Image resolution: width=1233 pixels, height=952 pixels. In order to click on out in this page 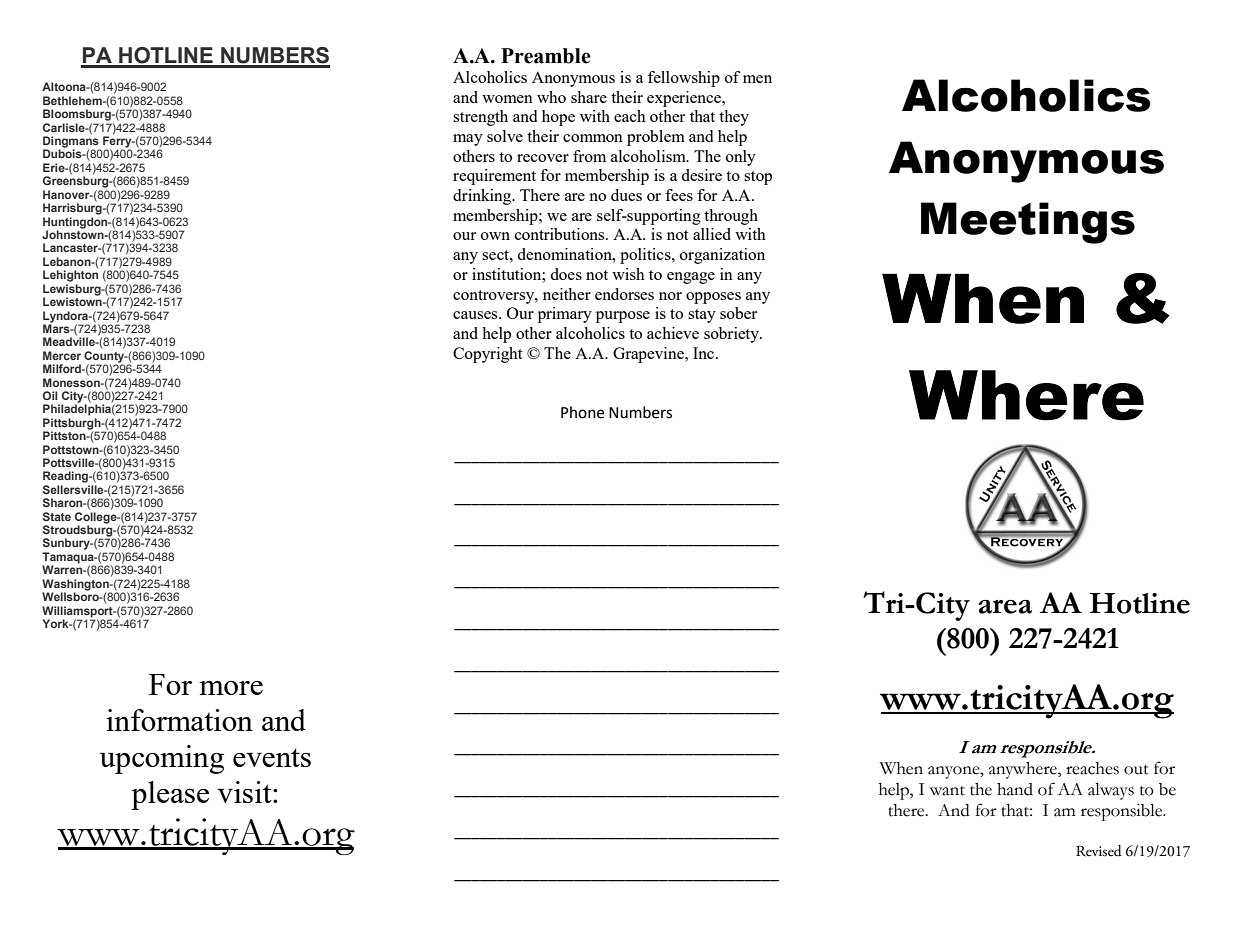, I will do `click(1136, 770)`.
